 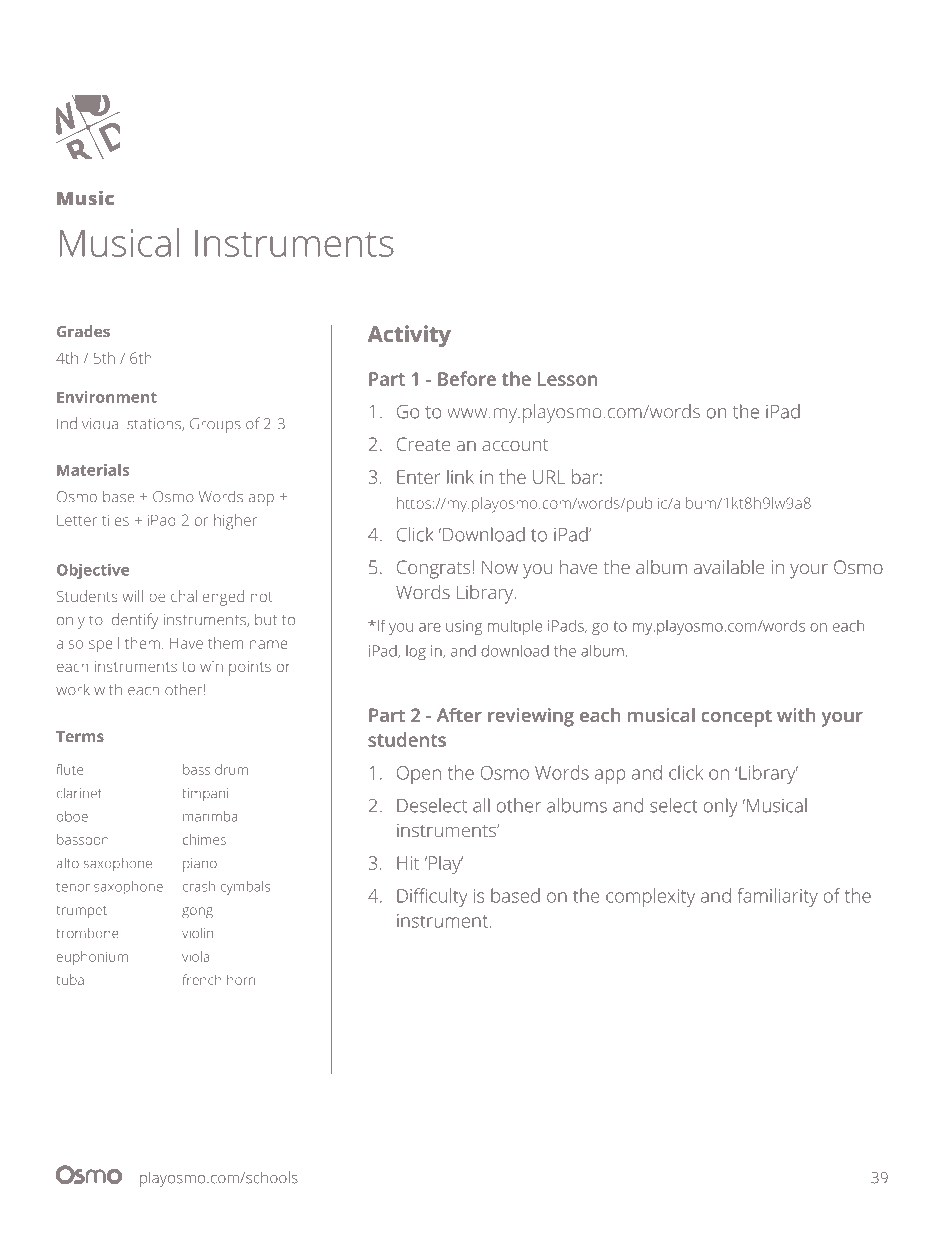 I want to click on Lesson, so click(x=567, y=379).
